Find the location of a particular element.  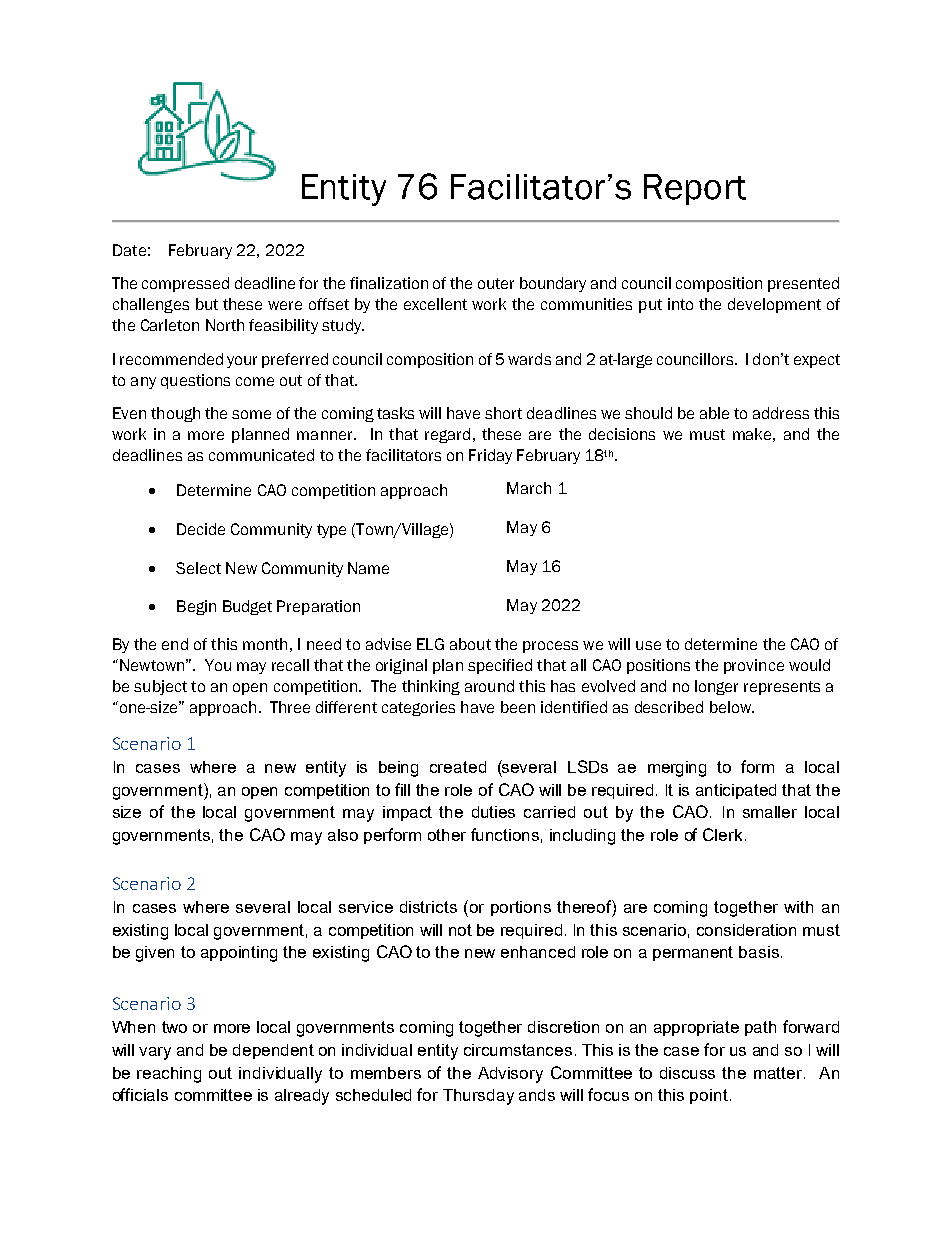

about is located at coordinates (470, 644).
